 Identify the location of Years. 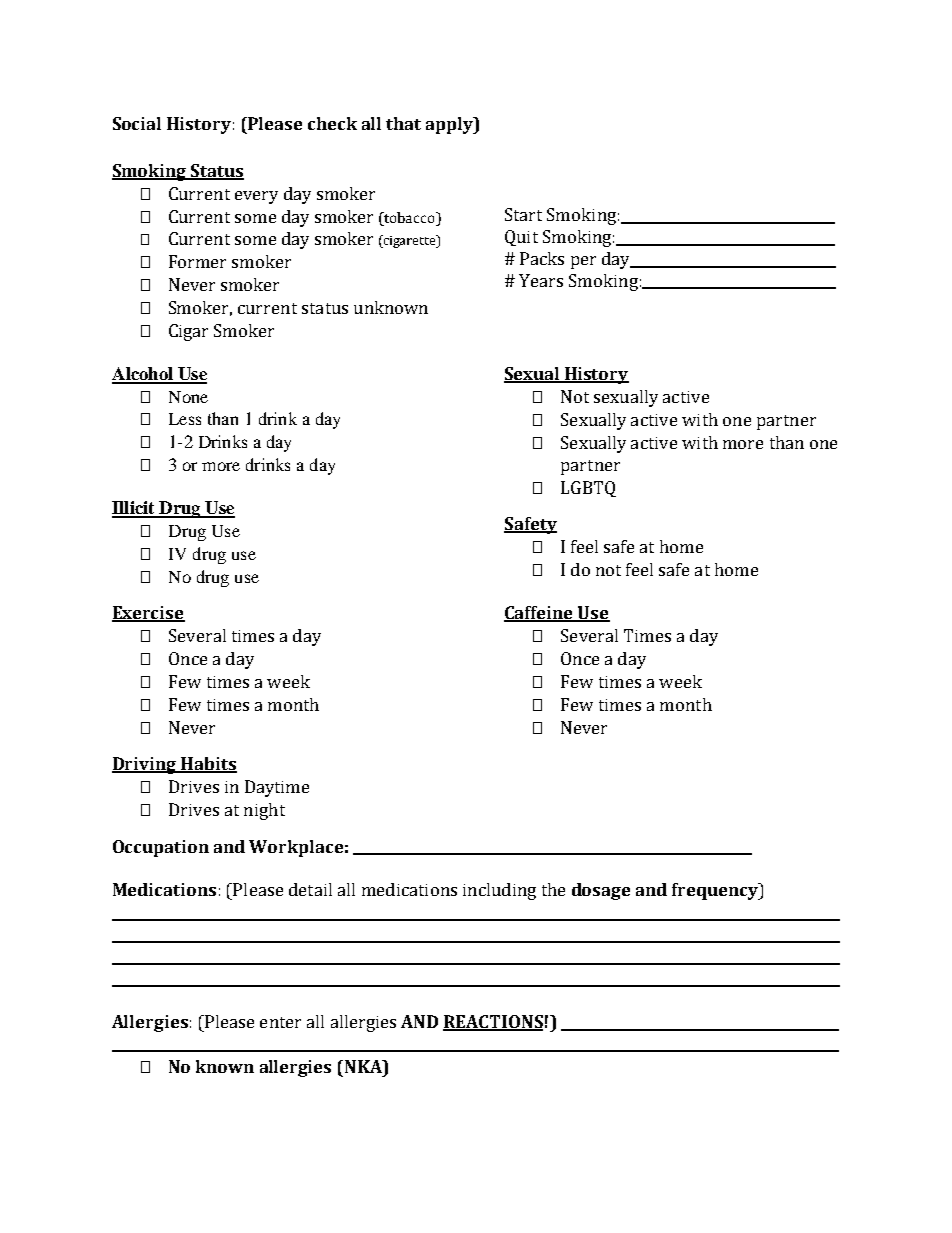
(541, 280).
